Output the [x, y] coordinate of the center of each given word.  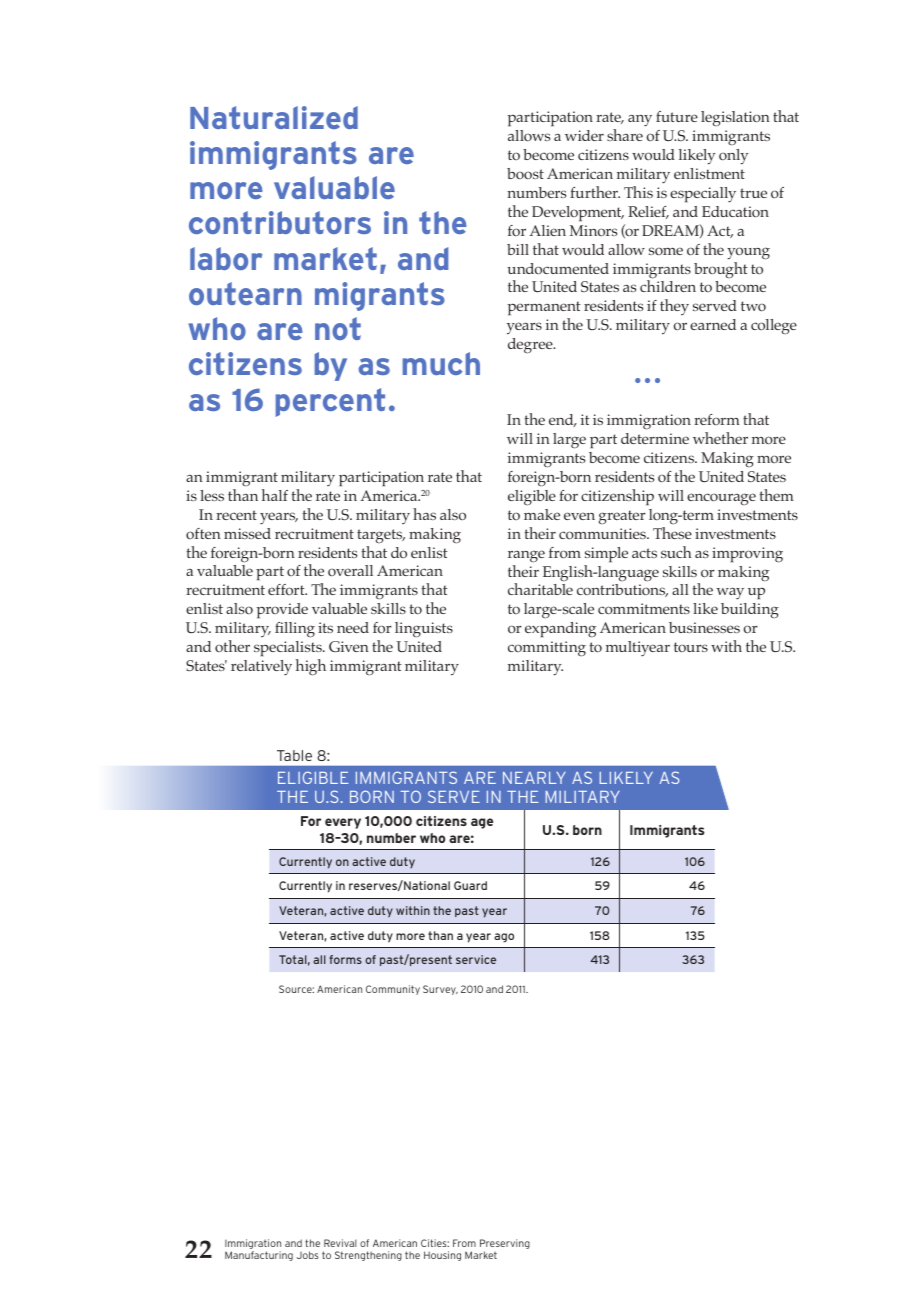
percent [330, 402]
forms [345, 959]
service [476, 959]
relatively [261, 667]
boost [525, 173]
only [733, 157]
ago [504, 938]
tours [691, 647]
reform [717, 419]
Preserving [505, 1245]
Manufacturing [259, 1256]
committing [547, 649]
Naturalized [274, 117]
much [441, 363]
